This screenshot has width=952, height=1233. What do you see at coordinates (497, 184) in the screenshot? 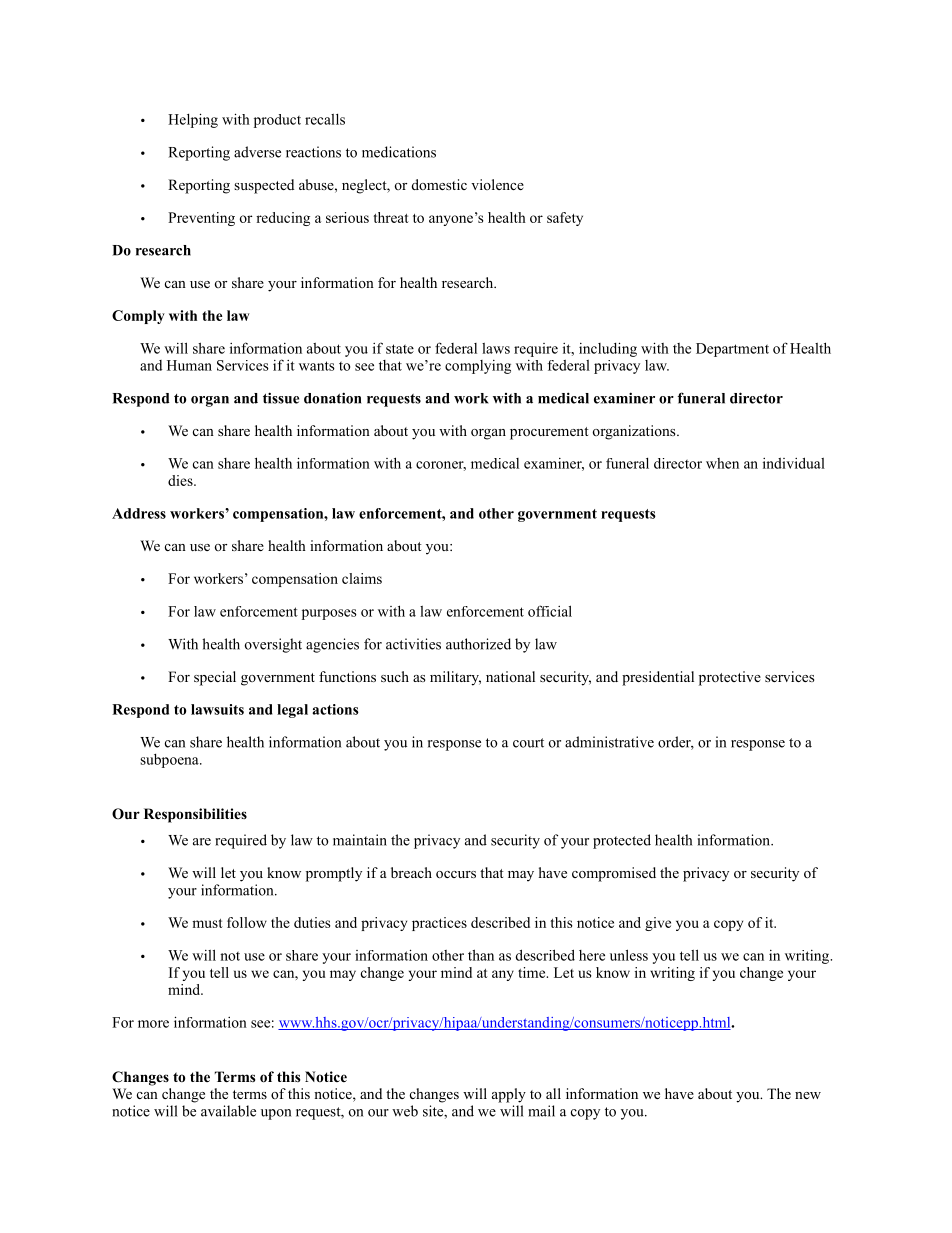
I see `violence` at bounding box center [497, 184].
